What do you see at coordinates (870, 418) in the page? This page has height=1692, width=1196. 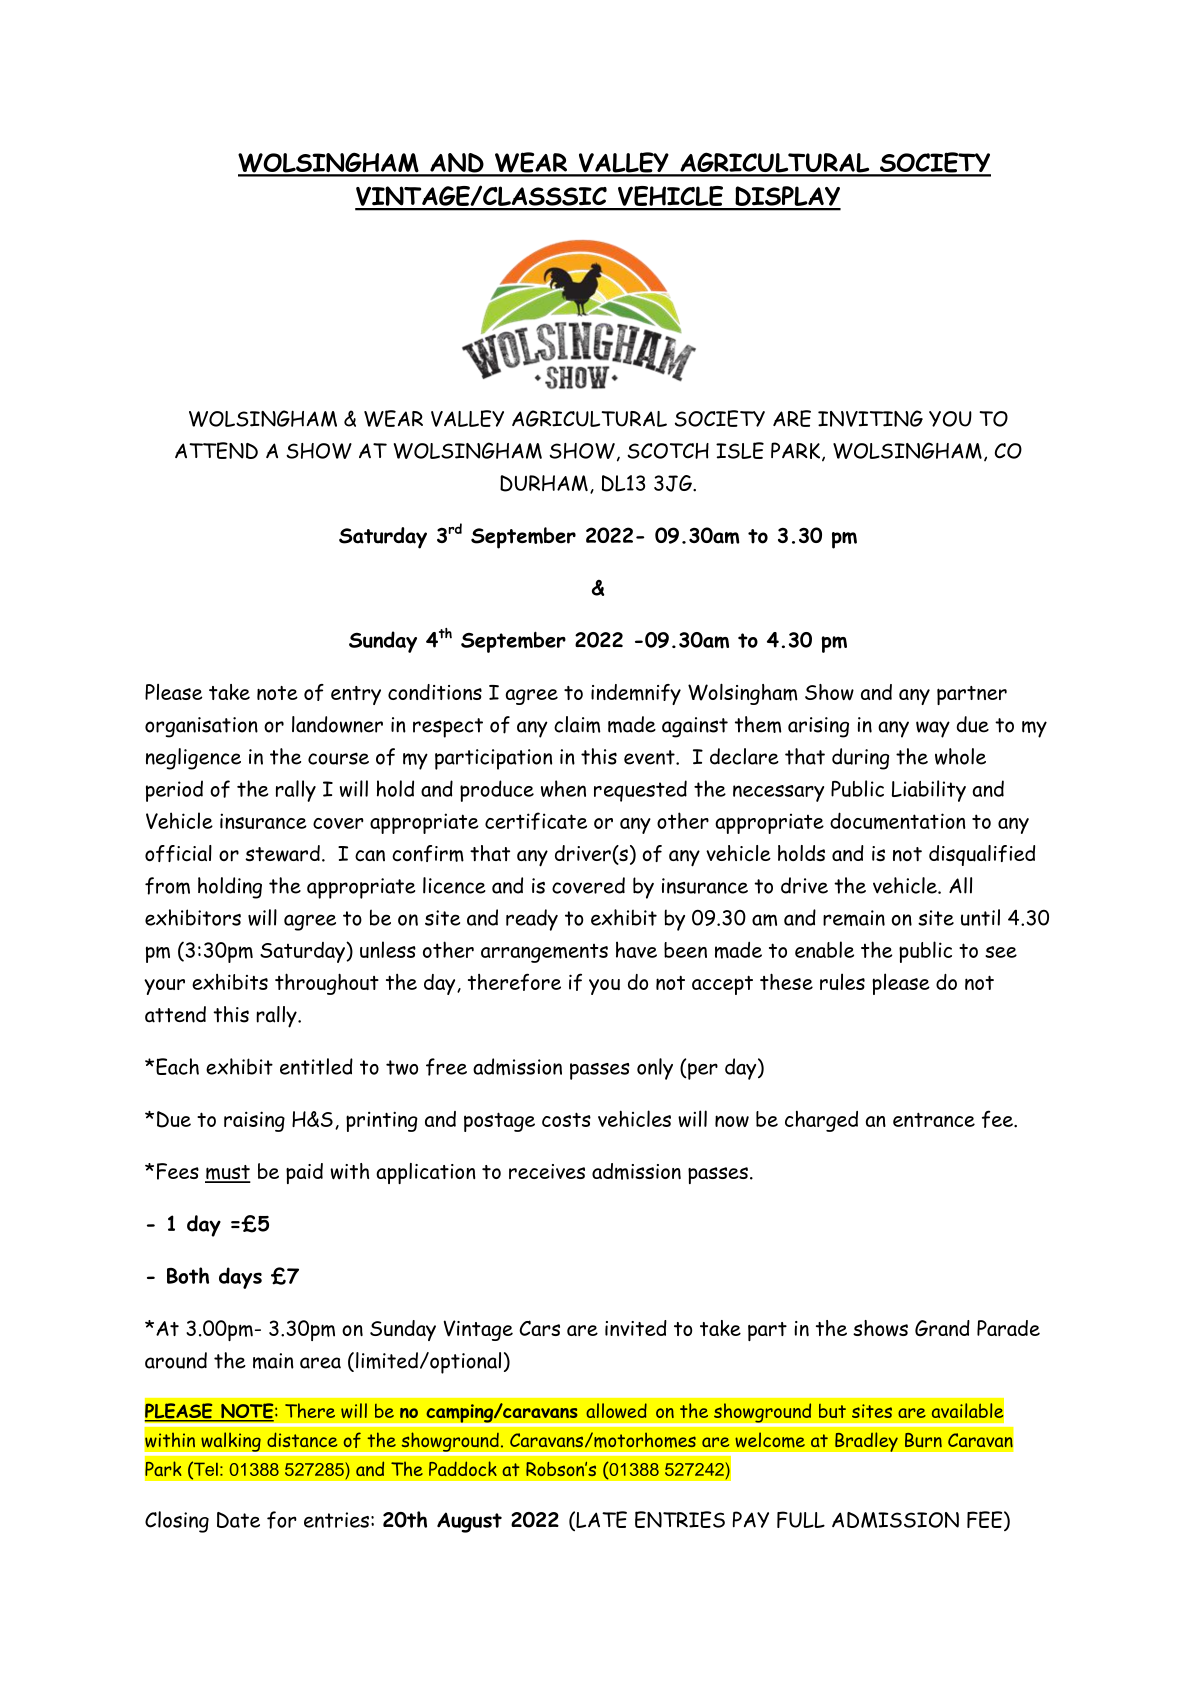 I see `INVITING` at bounding box center [870, 418].
